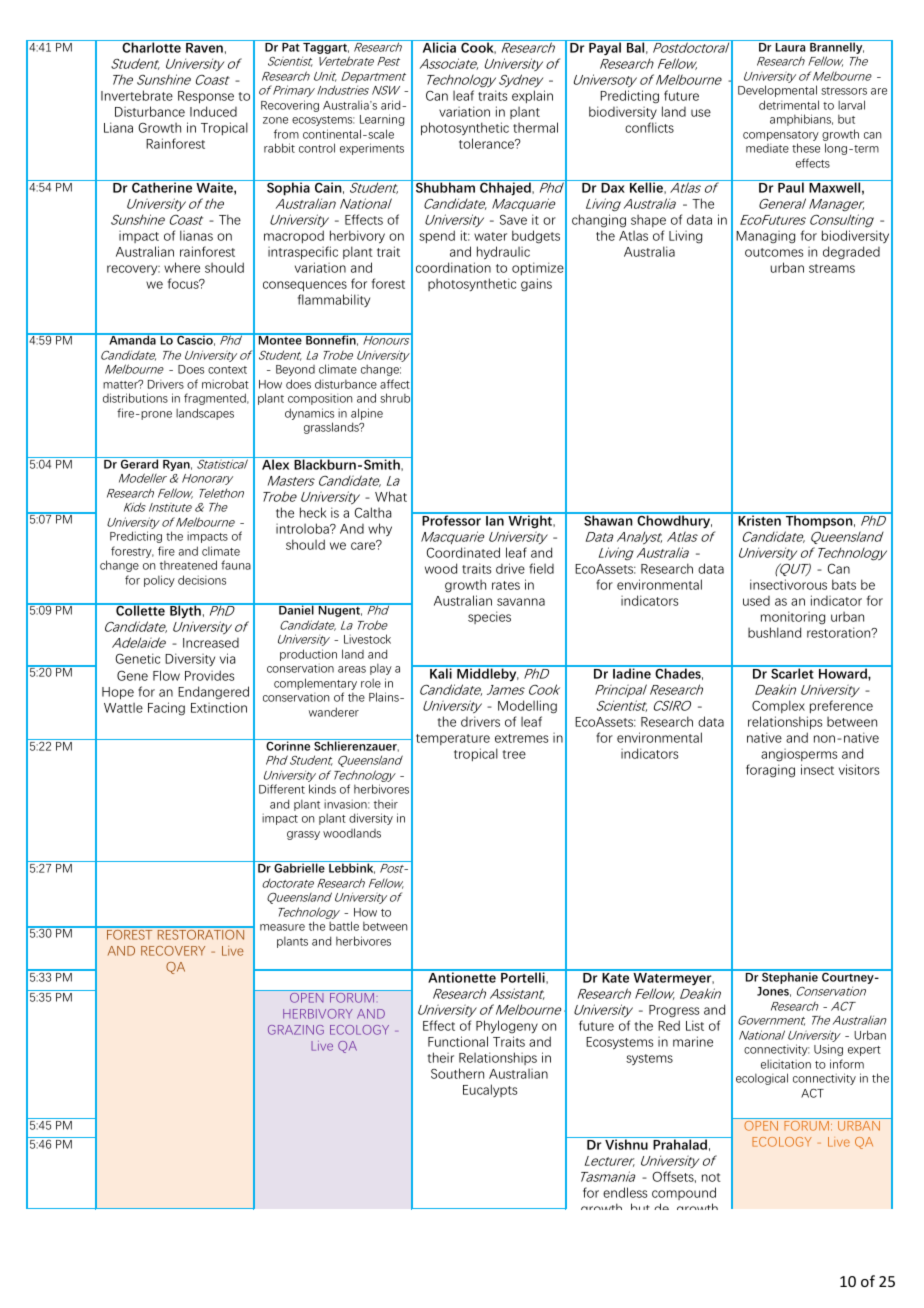 Image resolution: width=924 pixels, height=1308 pixels. What do you see at coordinates (296, 1030) in the screenshot?
I see `GRAZING` at bounding box center [296, 1030].
